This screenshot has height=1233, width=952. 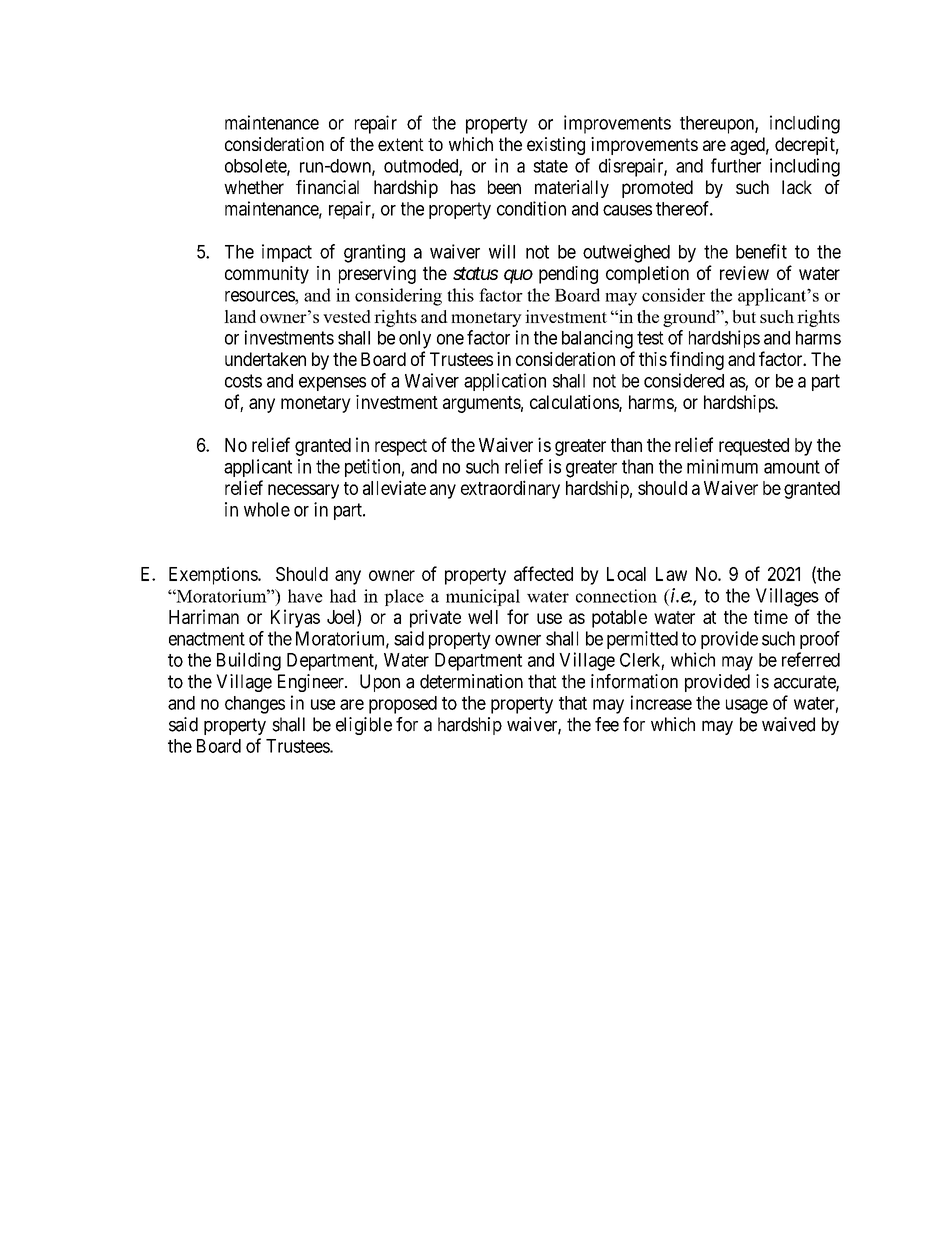 What do you see at coordinates (254, 187) in the screenshot?
I see `whether` at bounding box center [254, 187].
